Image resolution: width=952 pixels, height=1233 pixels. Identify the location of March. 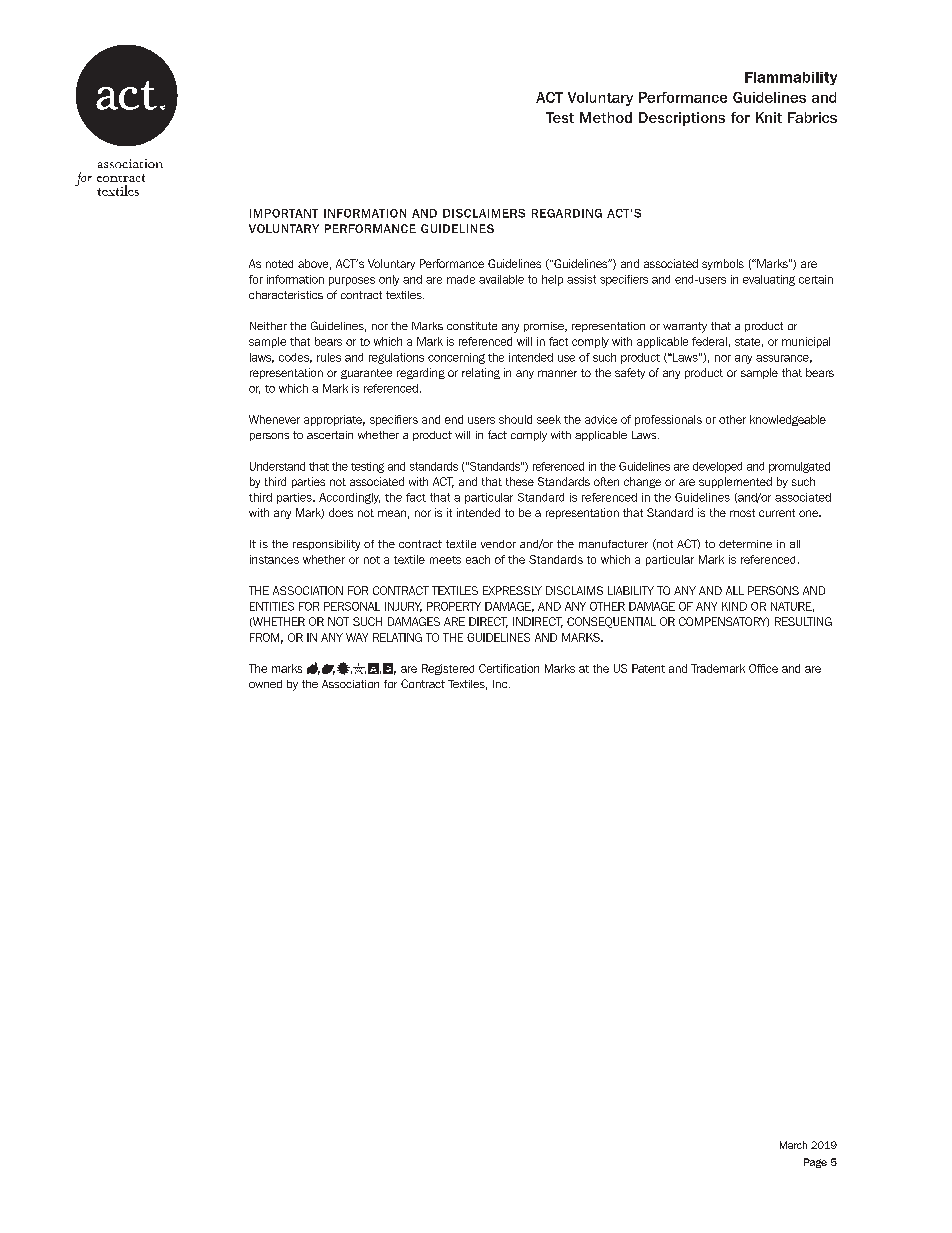
(793, 1145).
